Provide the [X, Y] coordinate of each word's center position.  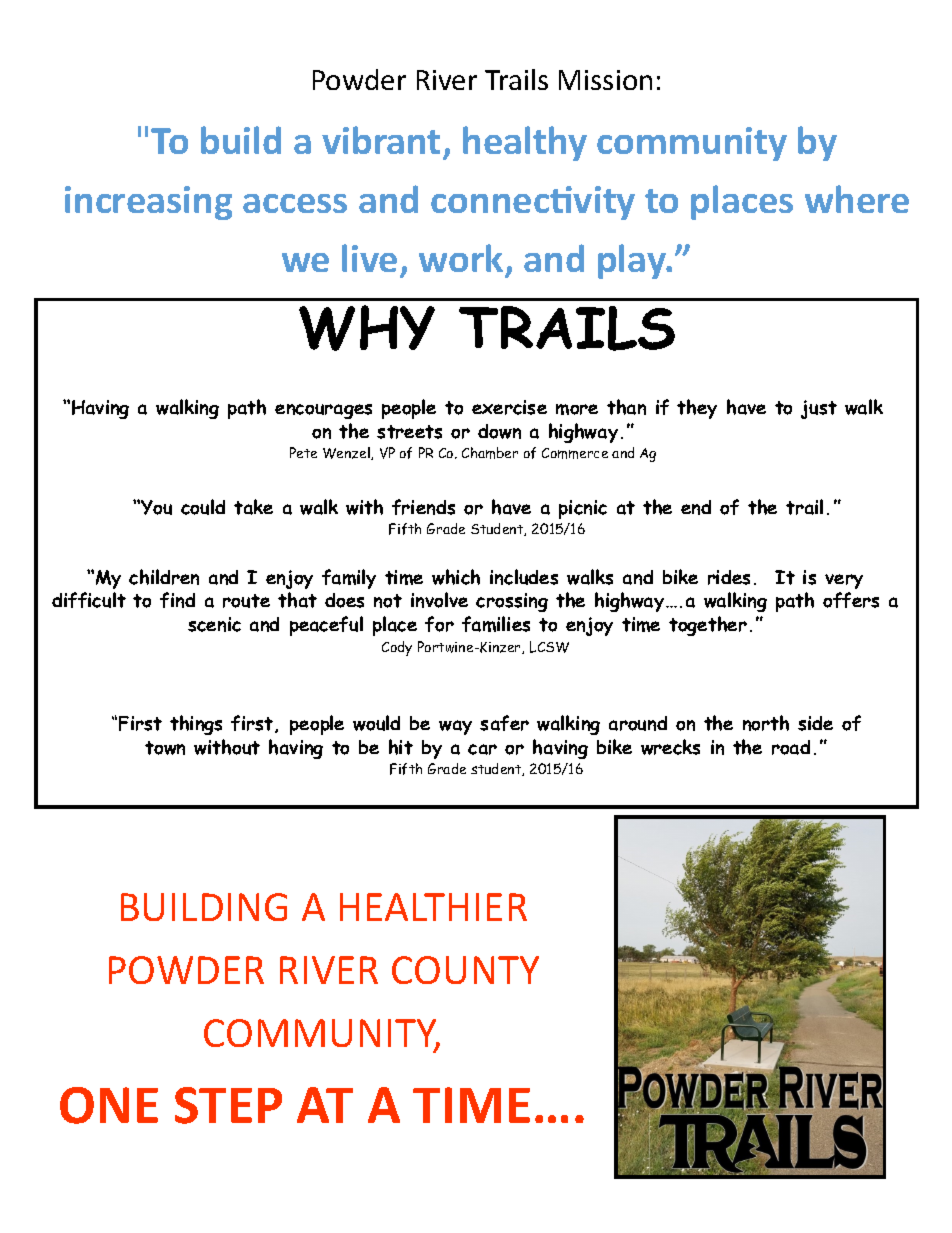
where [857, 199]
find [177, 600]
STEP [228, 1105]
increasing [148, 203]
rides [729, 577]
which [456, 577]
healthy [525, 143]
